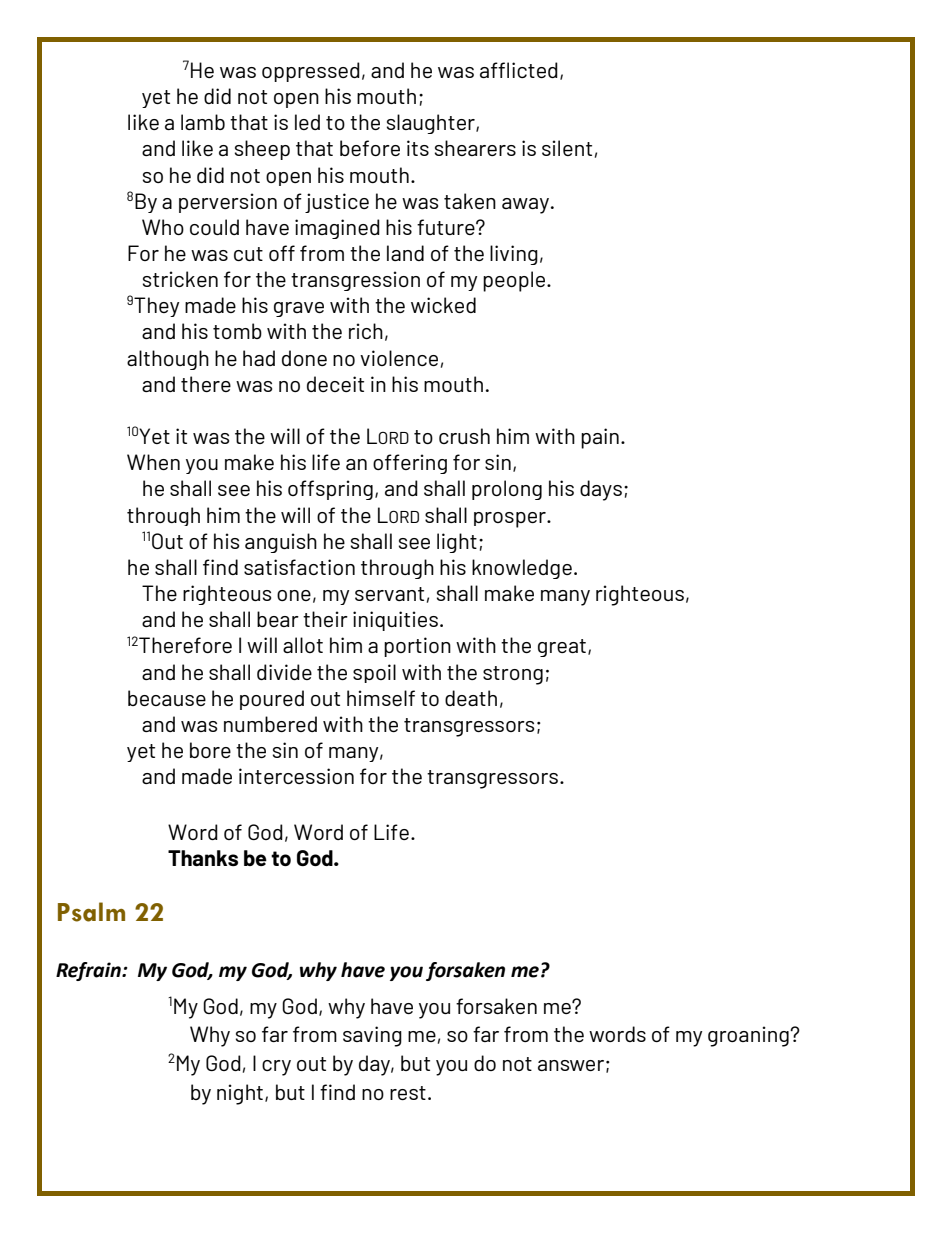  I want to click on himself, so click(381, 698).
